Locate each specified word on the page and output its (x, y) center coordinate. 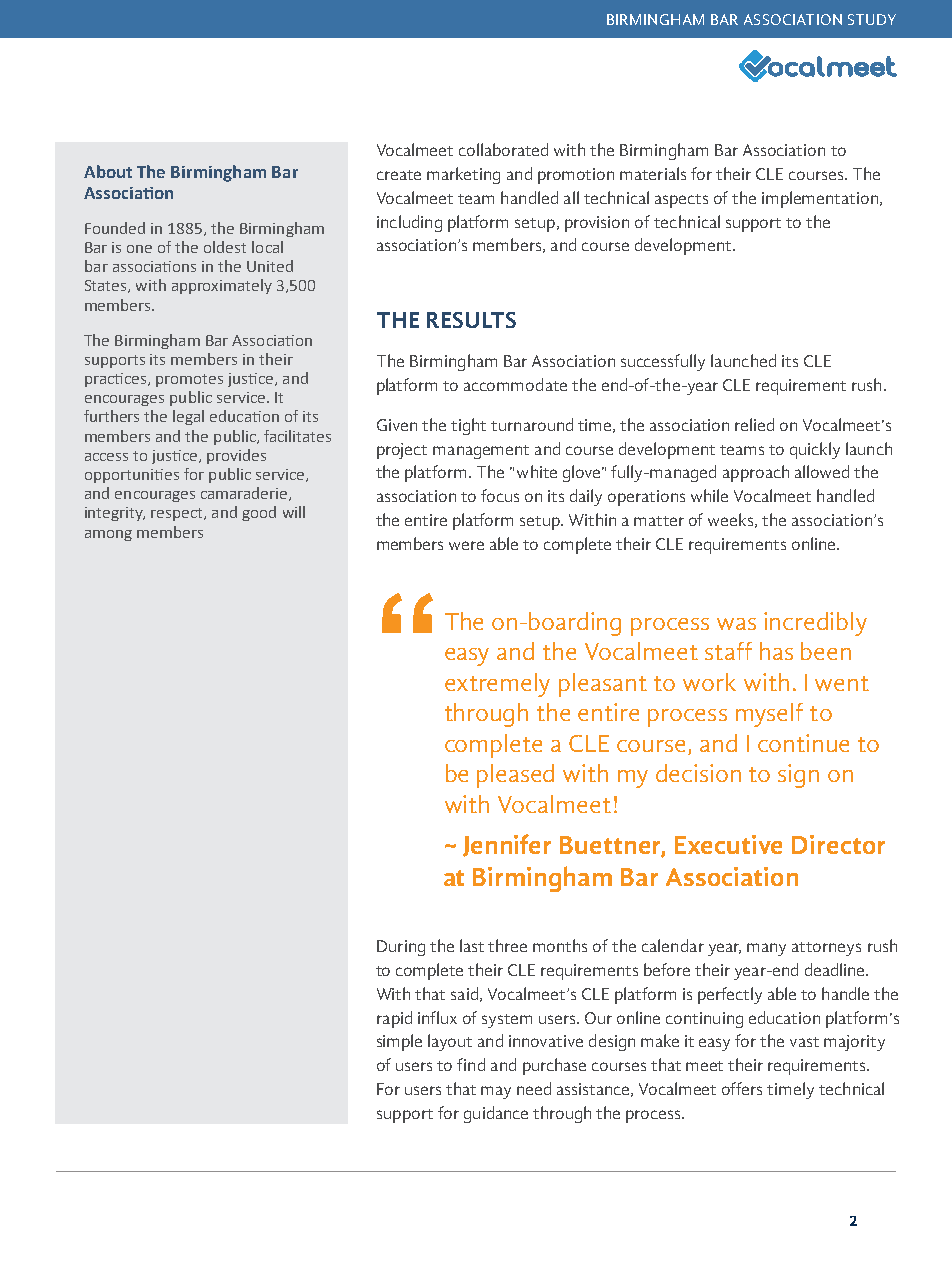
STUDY (872, 19)
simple (399, 1042)
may (496, 1092)
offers (742, 1088)
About (108, 171)
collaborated (503, 149)
